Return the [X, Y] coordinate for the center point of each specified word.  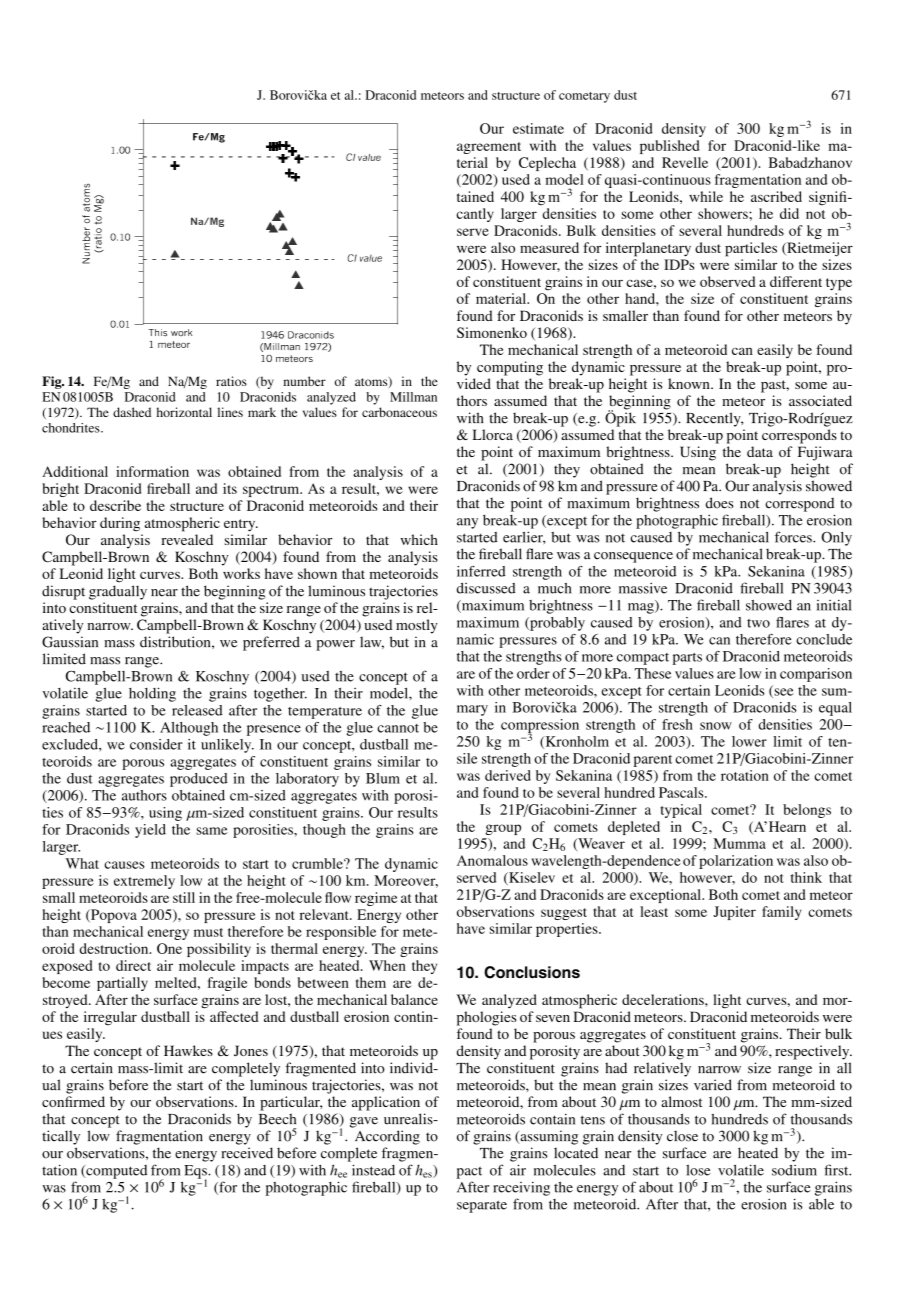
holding [152, 694]
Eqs [196, 1173]
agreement [489, 148]
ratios [231, 381]
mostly [417, 626]
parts [687, 659]
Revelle [685, 162]
